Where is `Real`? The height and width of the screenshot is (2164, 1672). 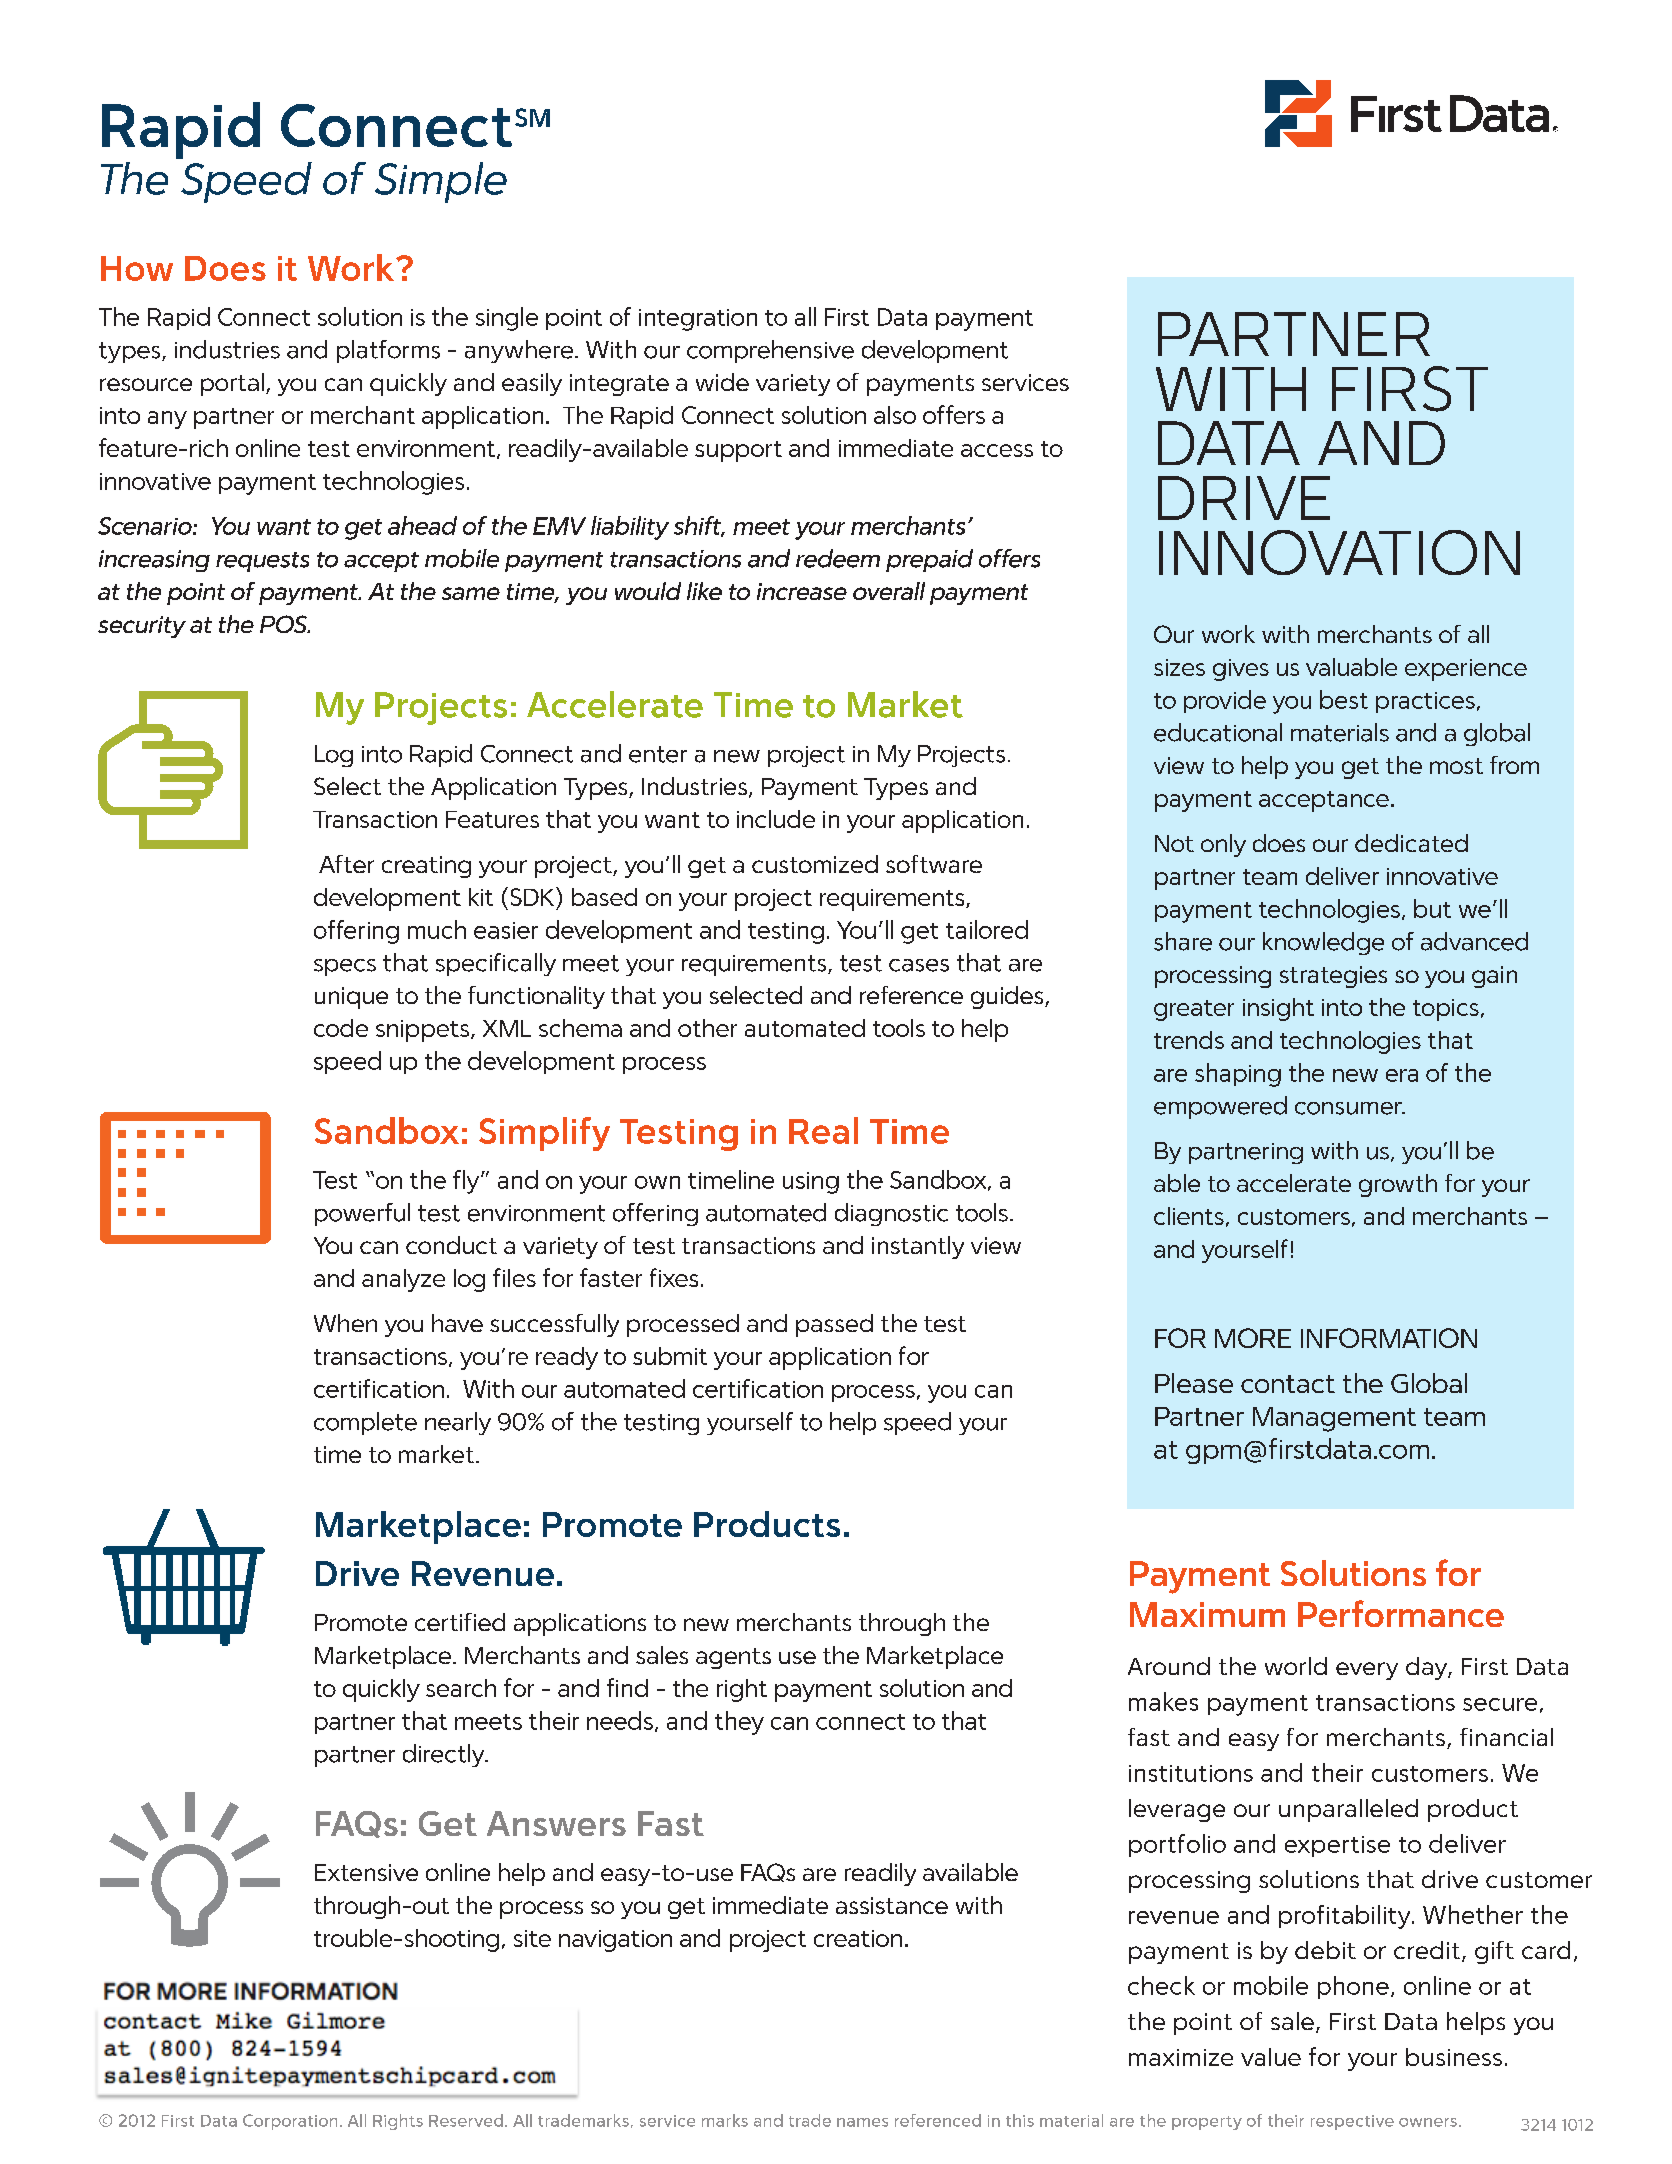 Real is located at coordinates (823, 1130).
